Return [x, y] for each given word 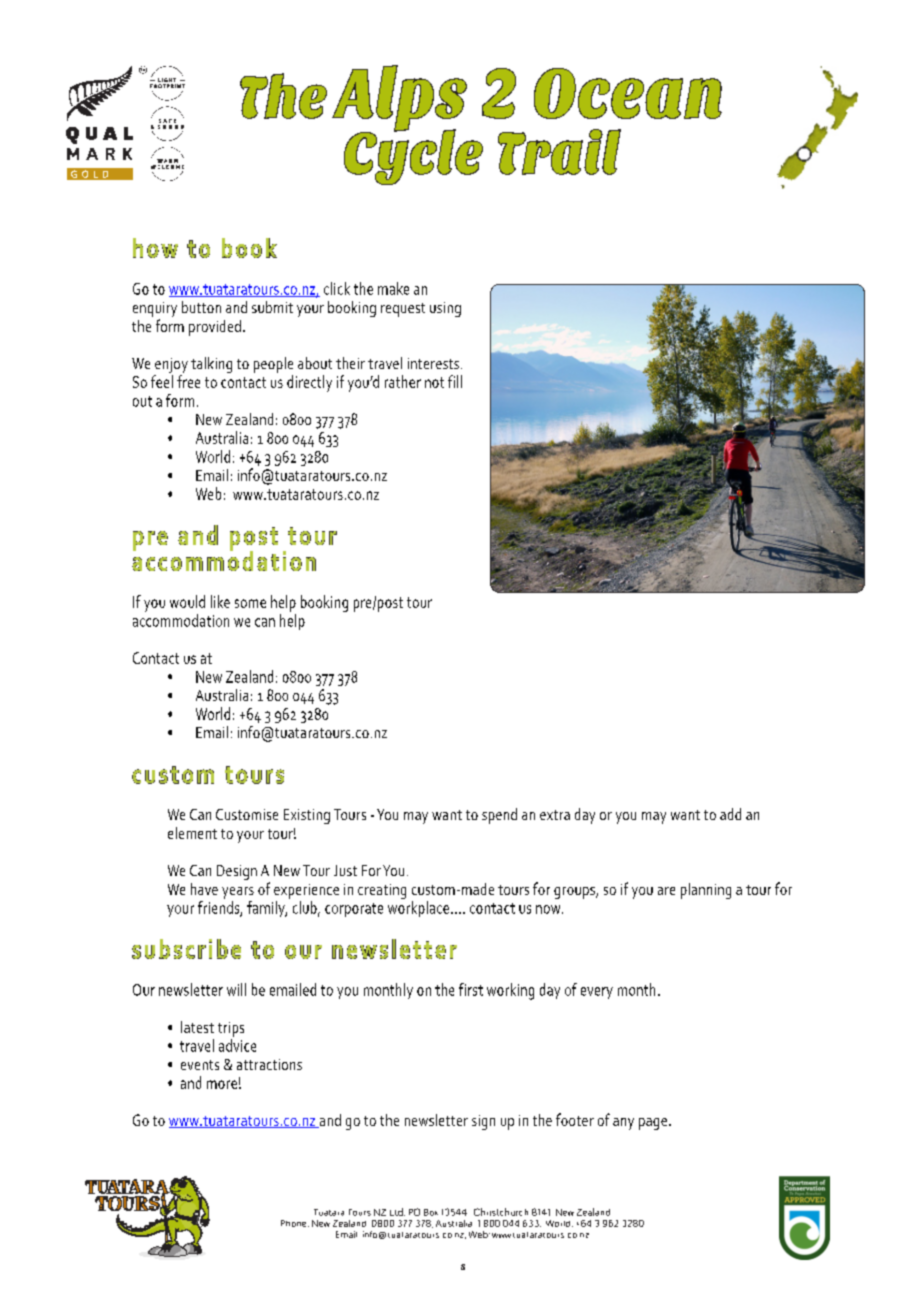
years [238, 893]
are [666, 891]
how [155, 248]
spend [499, 816]
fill [455, 381]
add [730, 814]
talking [211, 365]
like [220, 601]
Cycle [413, 156]
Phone [295, 1223]
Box [431, 1212]
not [434, 382]
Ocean [628, 93]
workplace [418, 909]
